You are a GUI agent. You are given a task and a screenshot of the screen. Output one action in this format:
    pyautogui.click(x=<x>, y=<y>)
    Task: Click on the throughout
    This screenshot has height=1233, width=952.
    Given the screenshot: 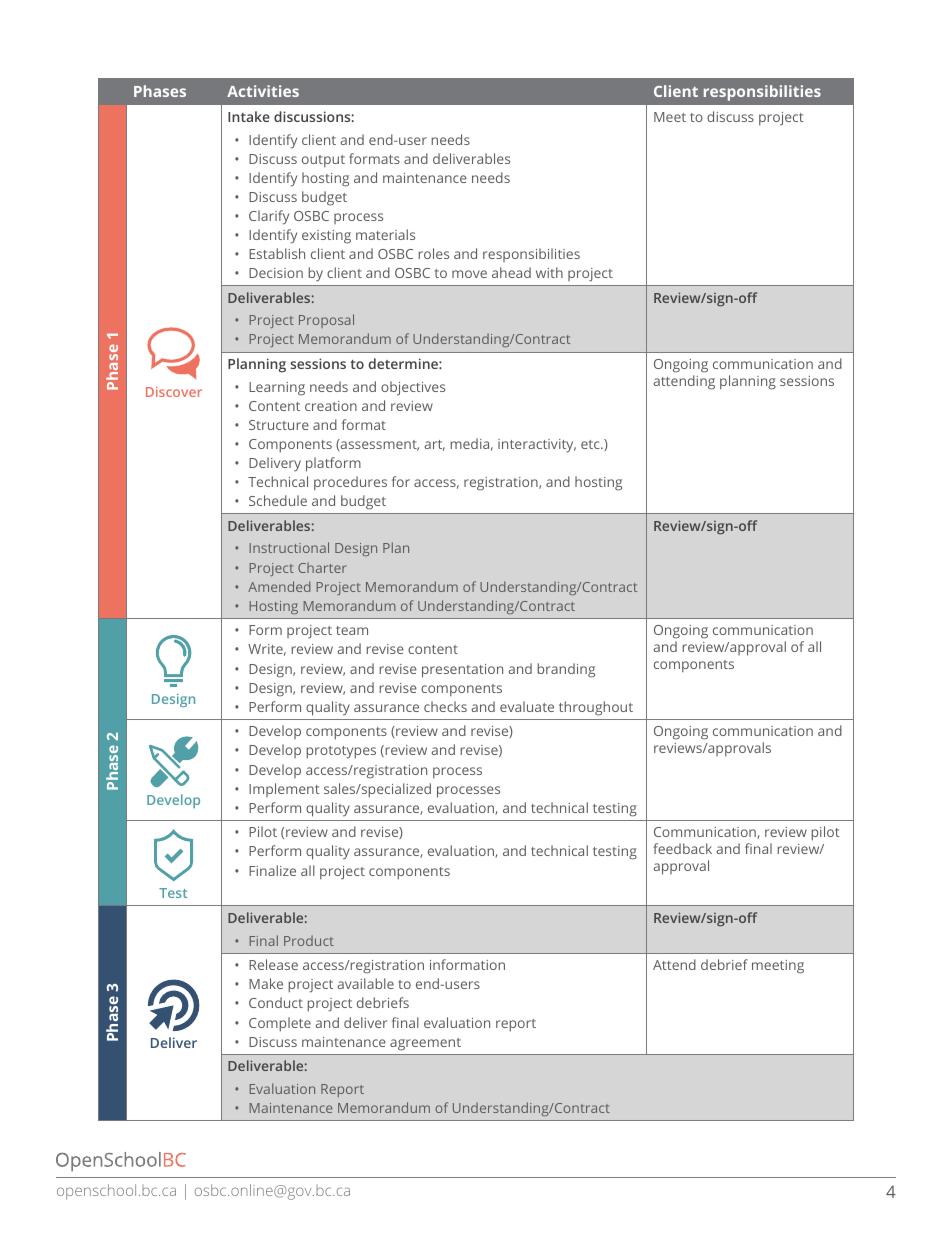 What is the action you would take?
    pyautogui.click(x=596, y=708)
